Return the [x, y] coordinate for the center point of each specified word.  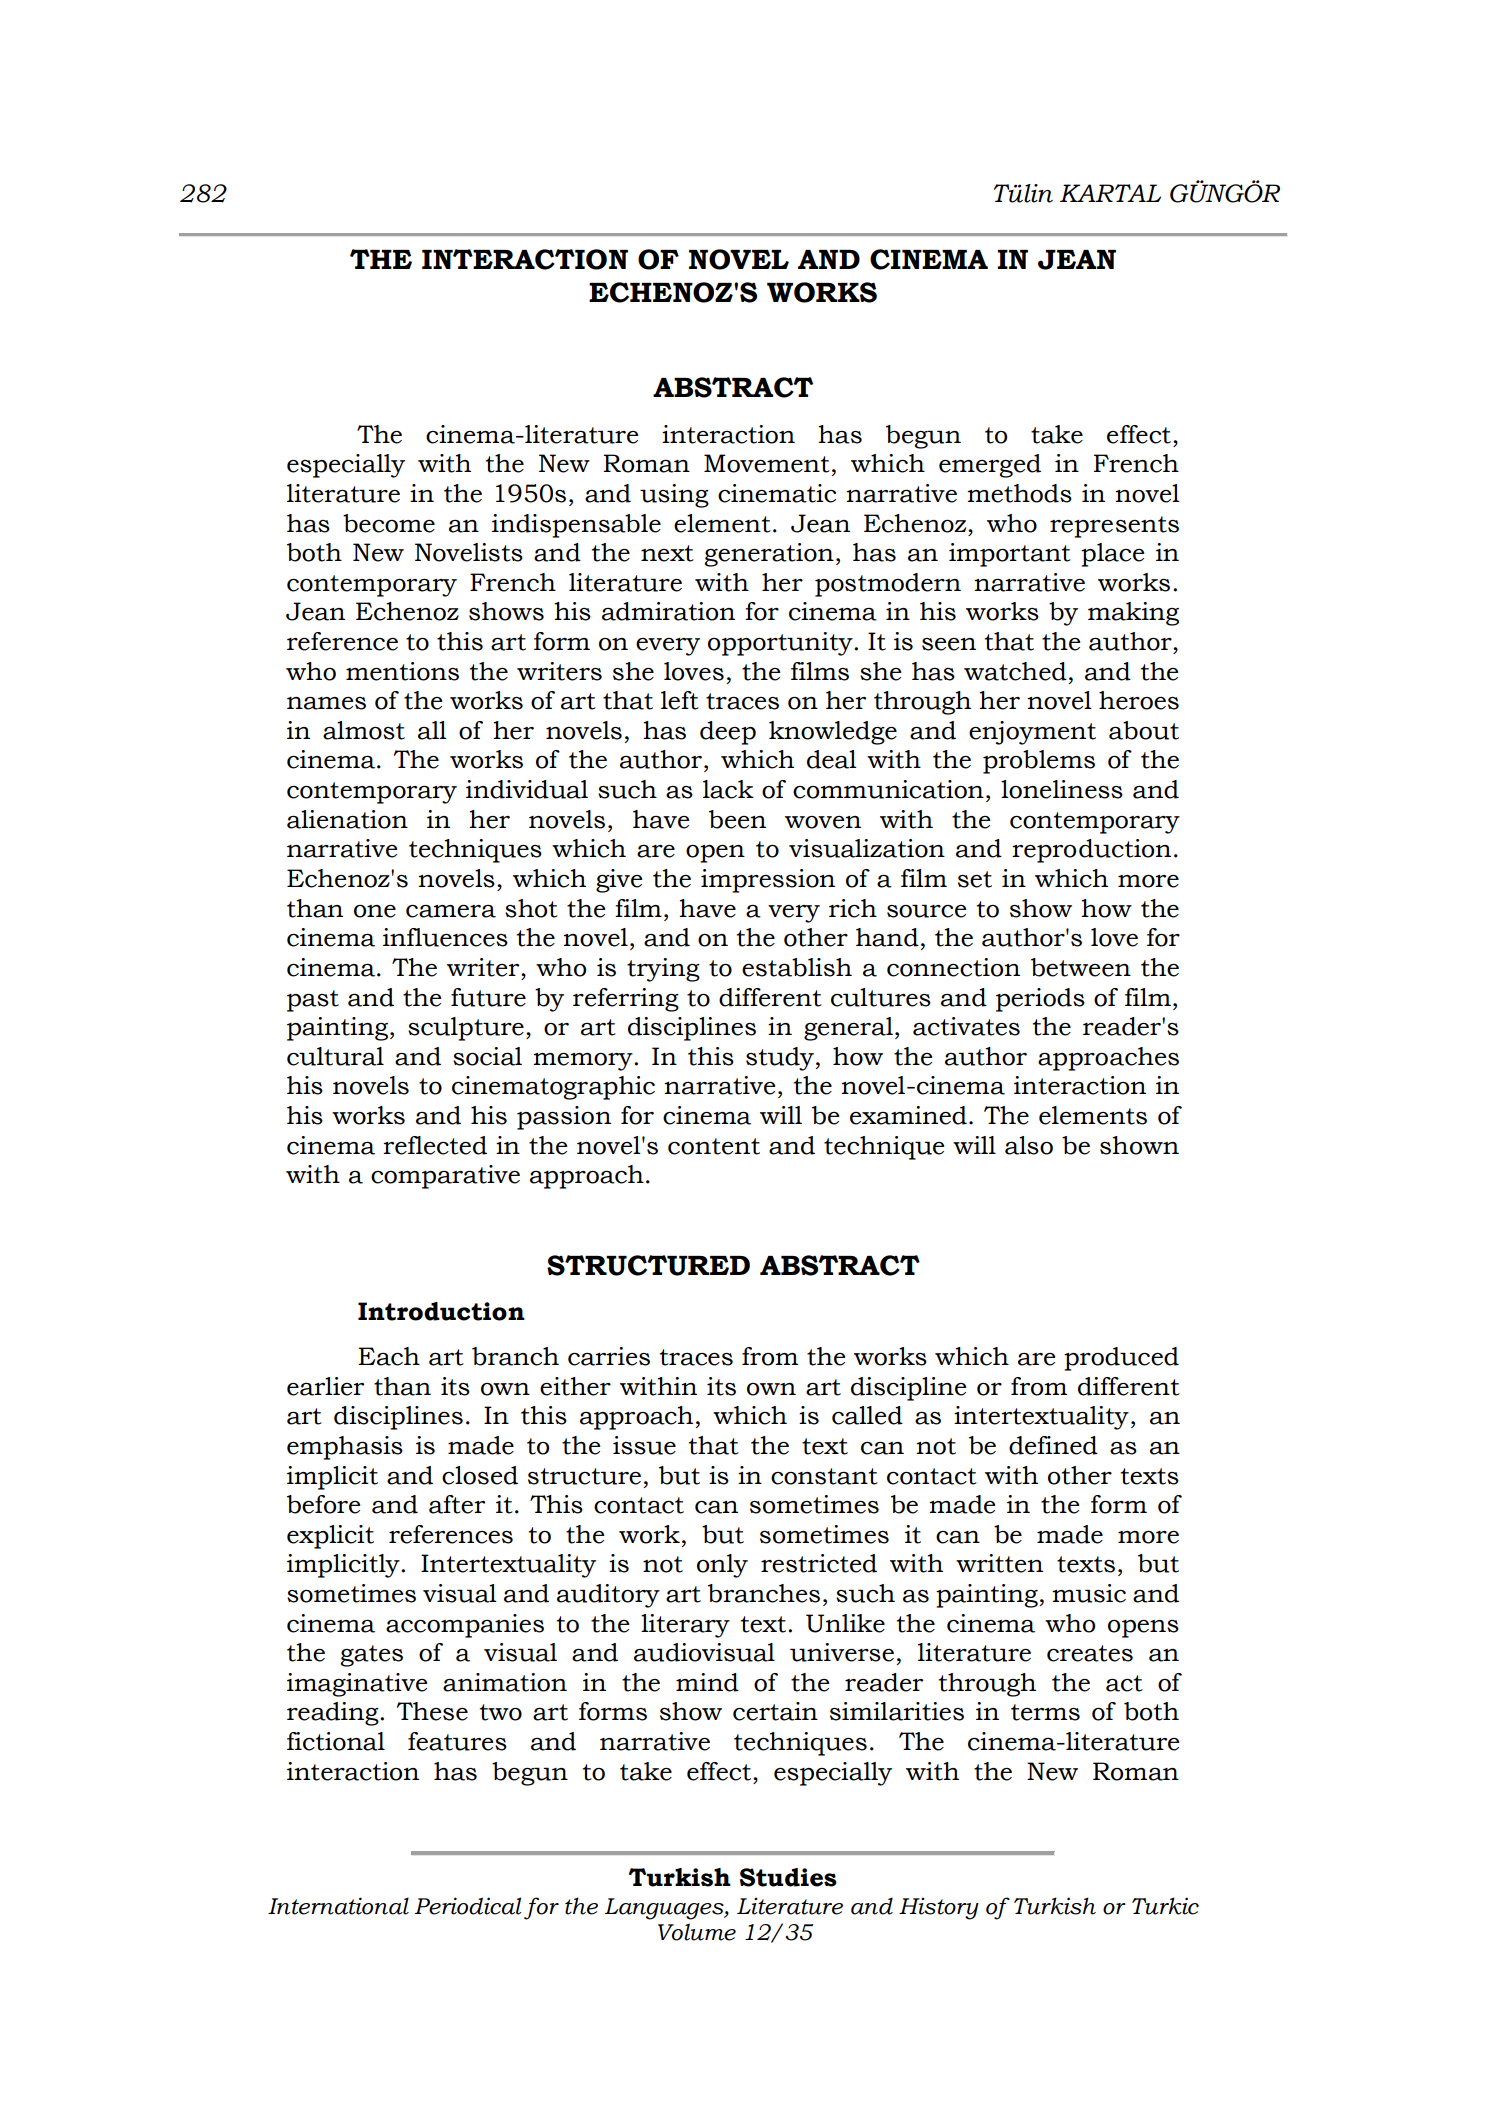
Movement [767, 463]
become [389, 523]
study [780, 1059]
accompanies [465, 1626]
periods [1040, 1000]
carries [609, 1356]
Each [389, 1356]
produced [1121, 1359]
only [722, 1566]
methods [1019, 493]
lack [728, 789]
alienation [347, 819]
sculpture [466, 1029]
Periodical [468, 1906]
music [1089, 1593]
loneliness [1062, 789]
